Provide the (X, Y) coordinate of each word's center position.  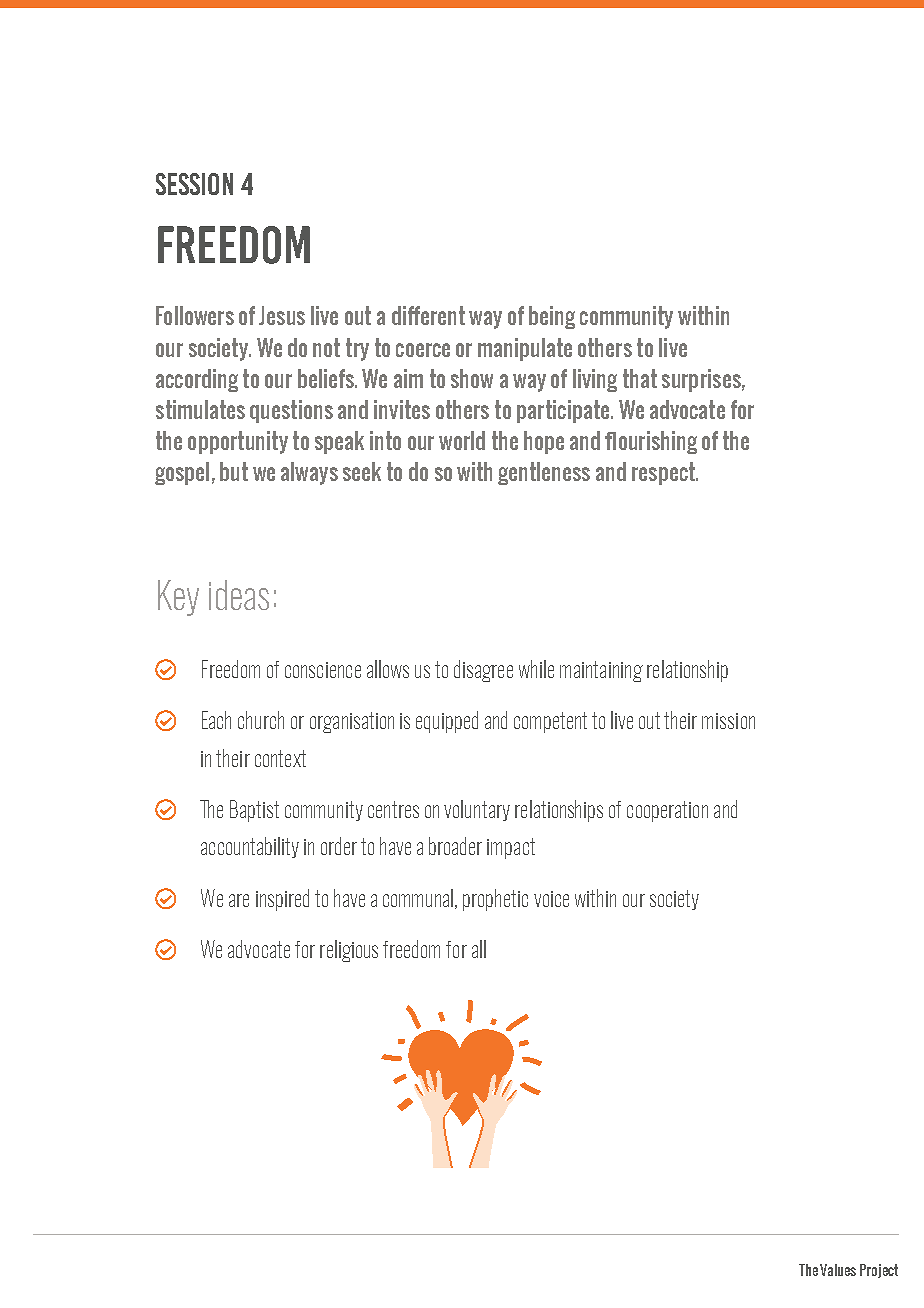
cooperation (667, 811)
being (552, 317)
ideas (239, 595)
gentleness (544, 473)
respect (664, 473)
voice (551, 899)
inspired (282, 900)
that (640, 378)
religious (349, 951)
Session (194, 184)
